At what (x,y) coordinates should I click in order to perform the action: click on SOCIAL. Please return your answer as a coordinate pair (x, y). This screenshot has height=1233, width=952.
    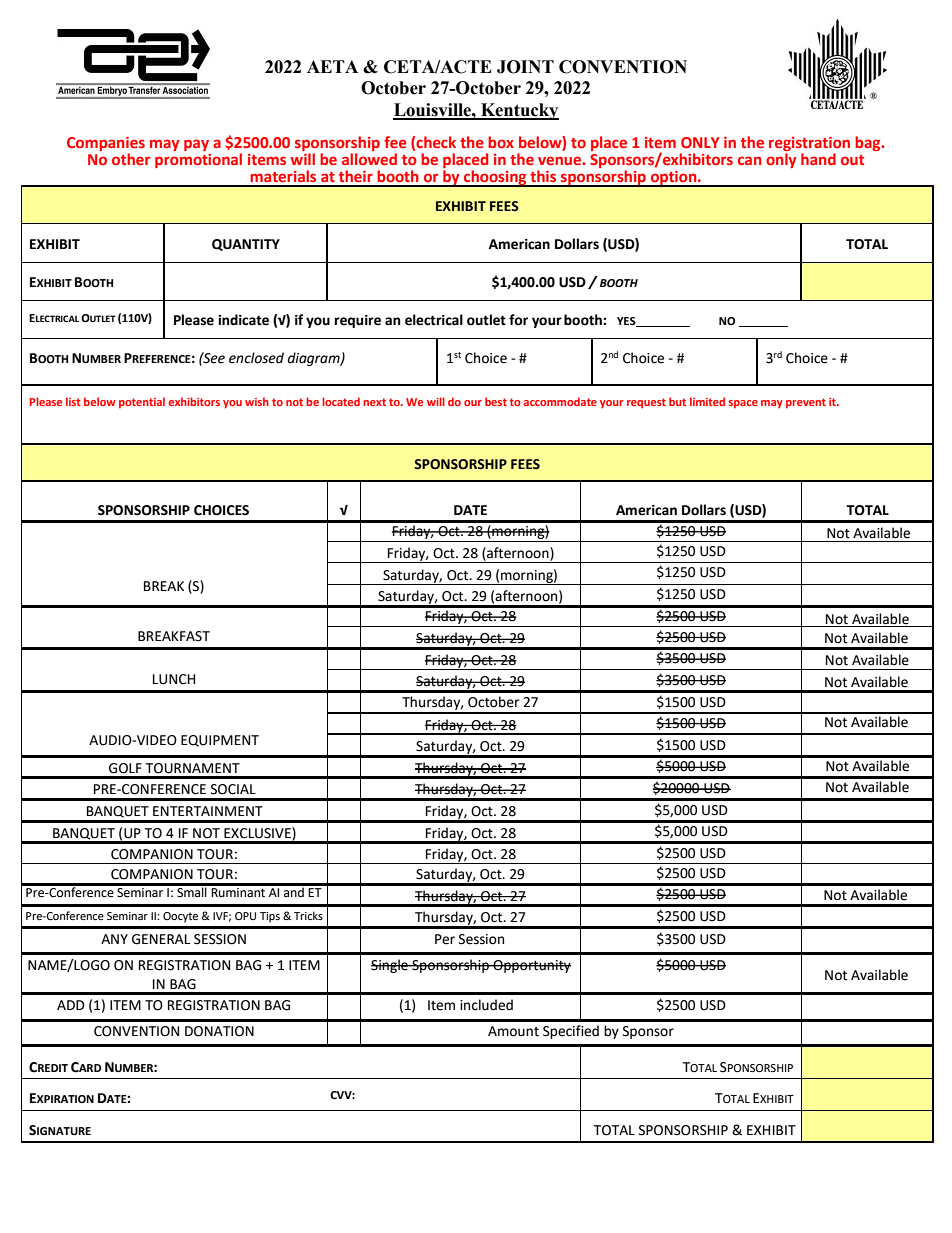
    Looking at the image, I should click on (233, 789).
